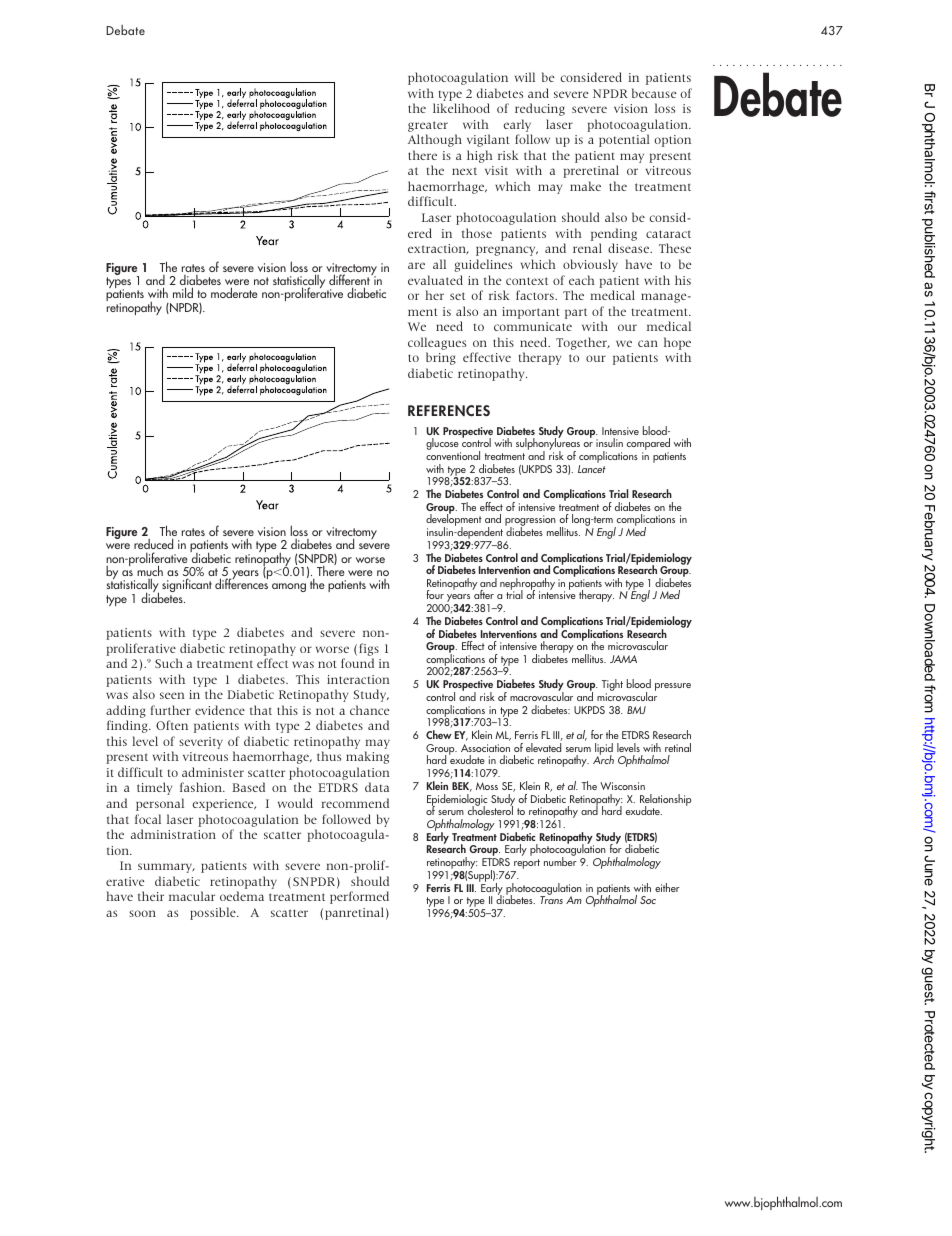  Describe the element at coordinates (153, 543) in the screenshot. I see `reduced` at that location.
